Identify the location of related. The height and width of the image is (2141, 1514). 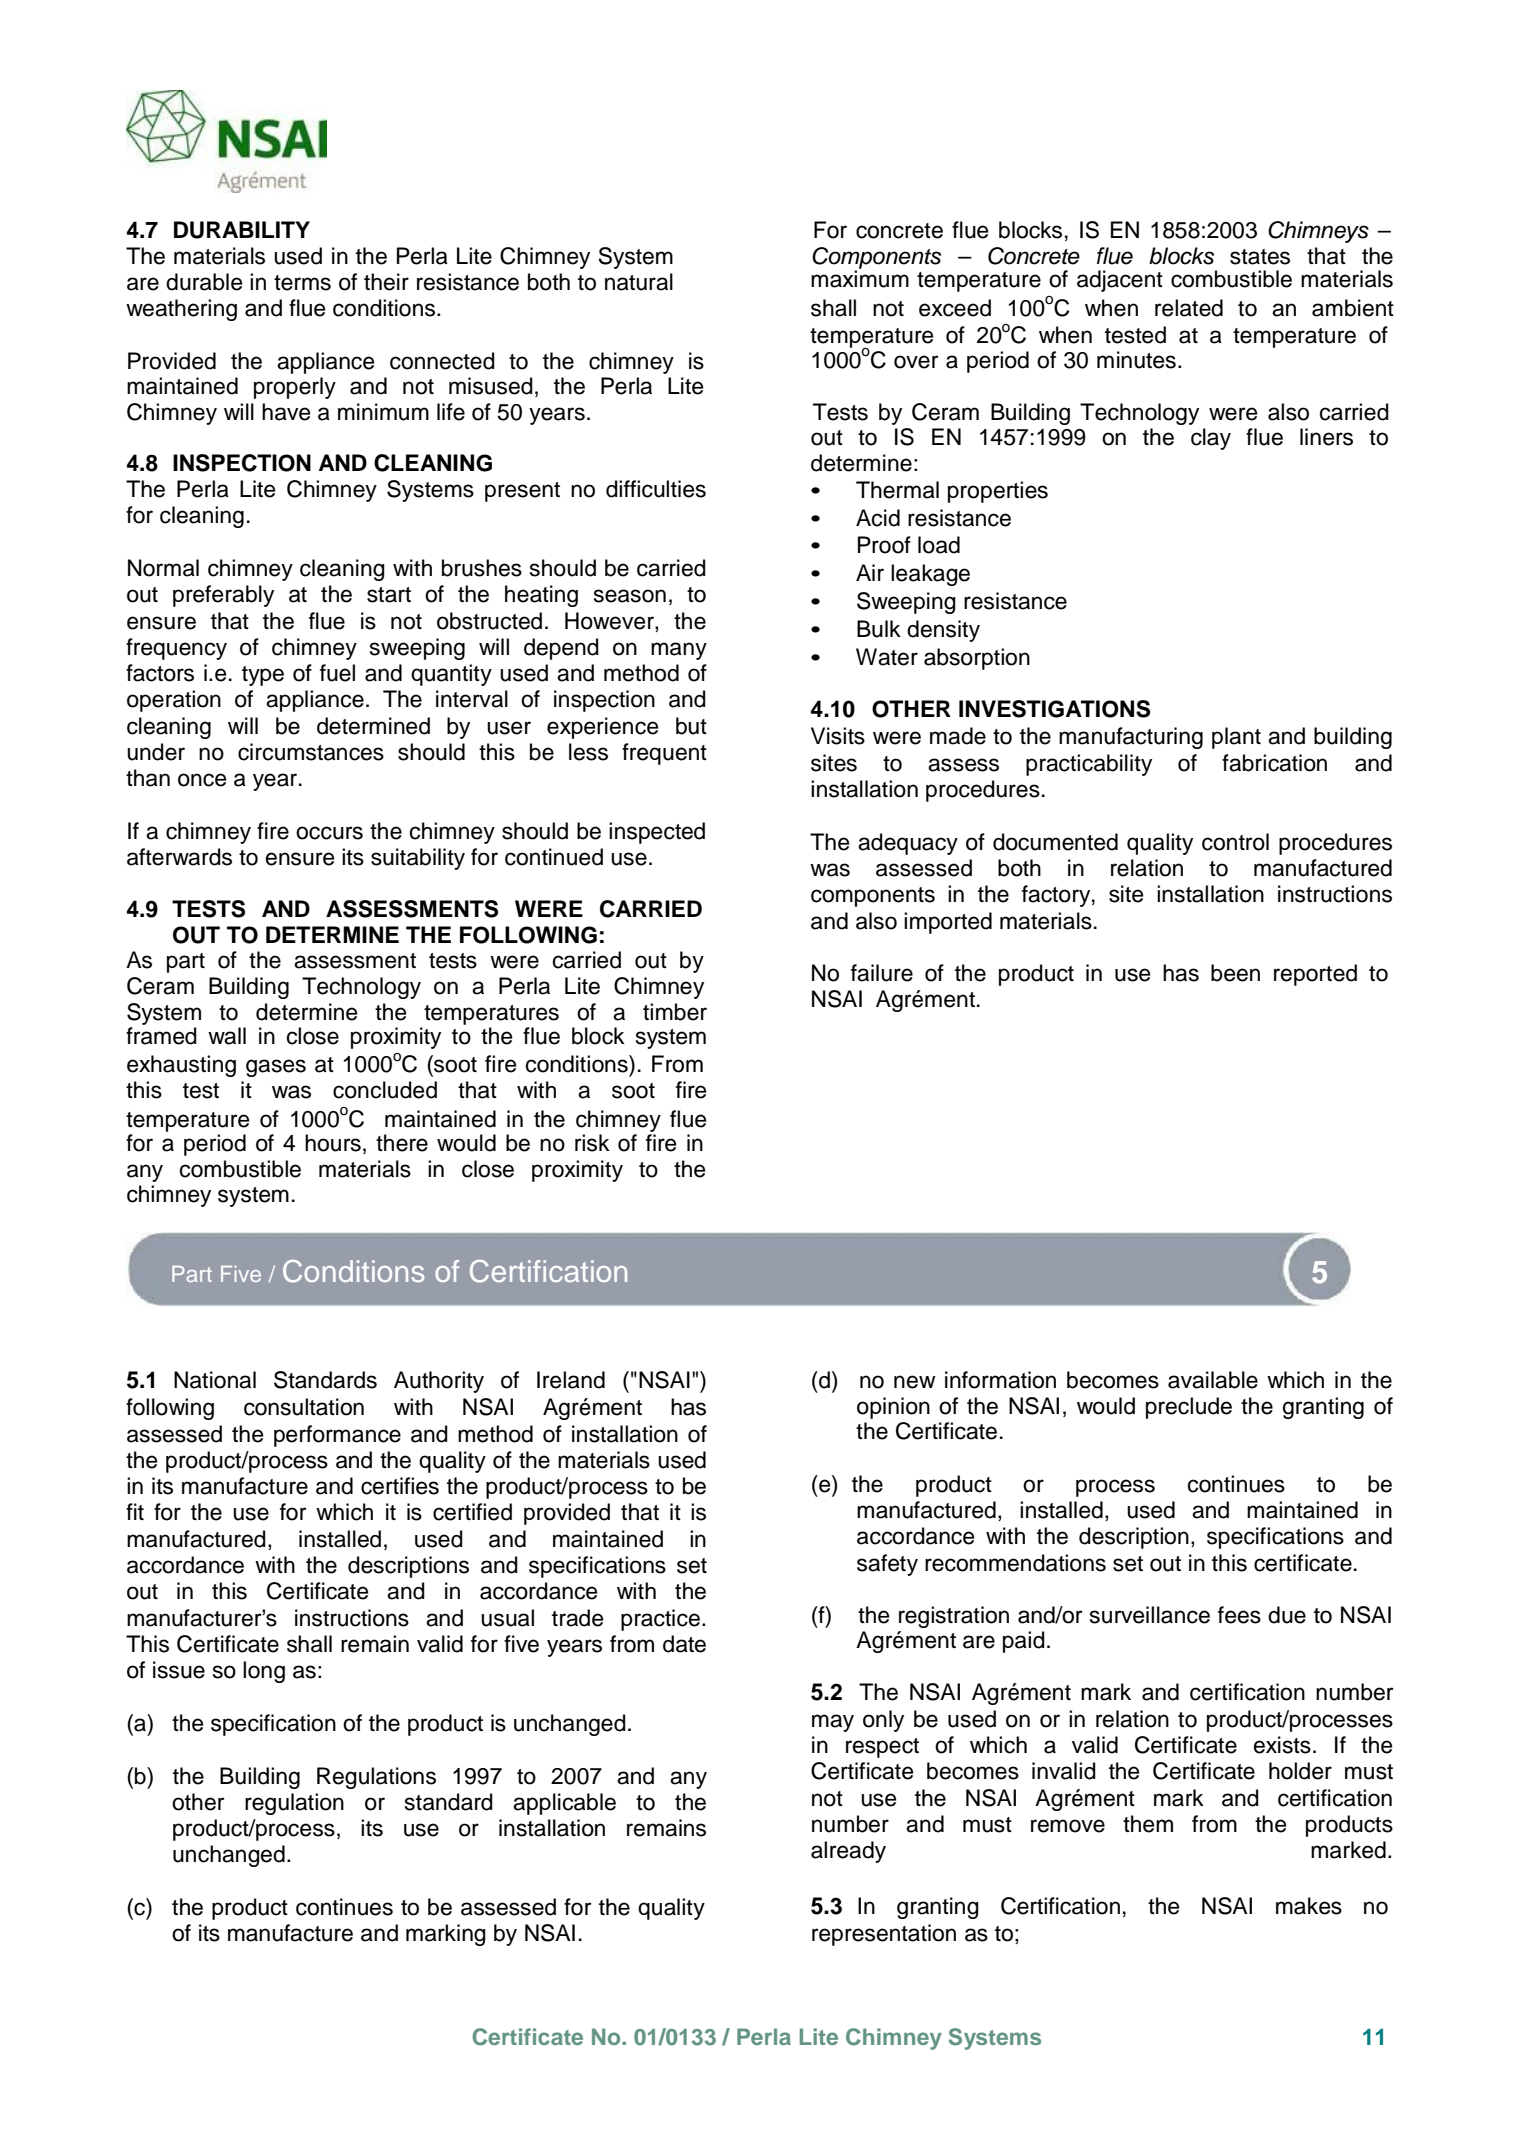
(1189, 308).
